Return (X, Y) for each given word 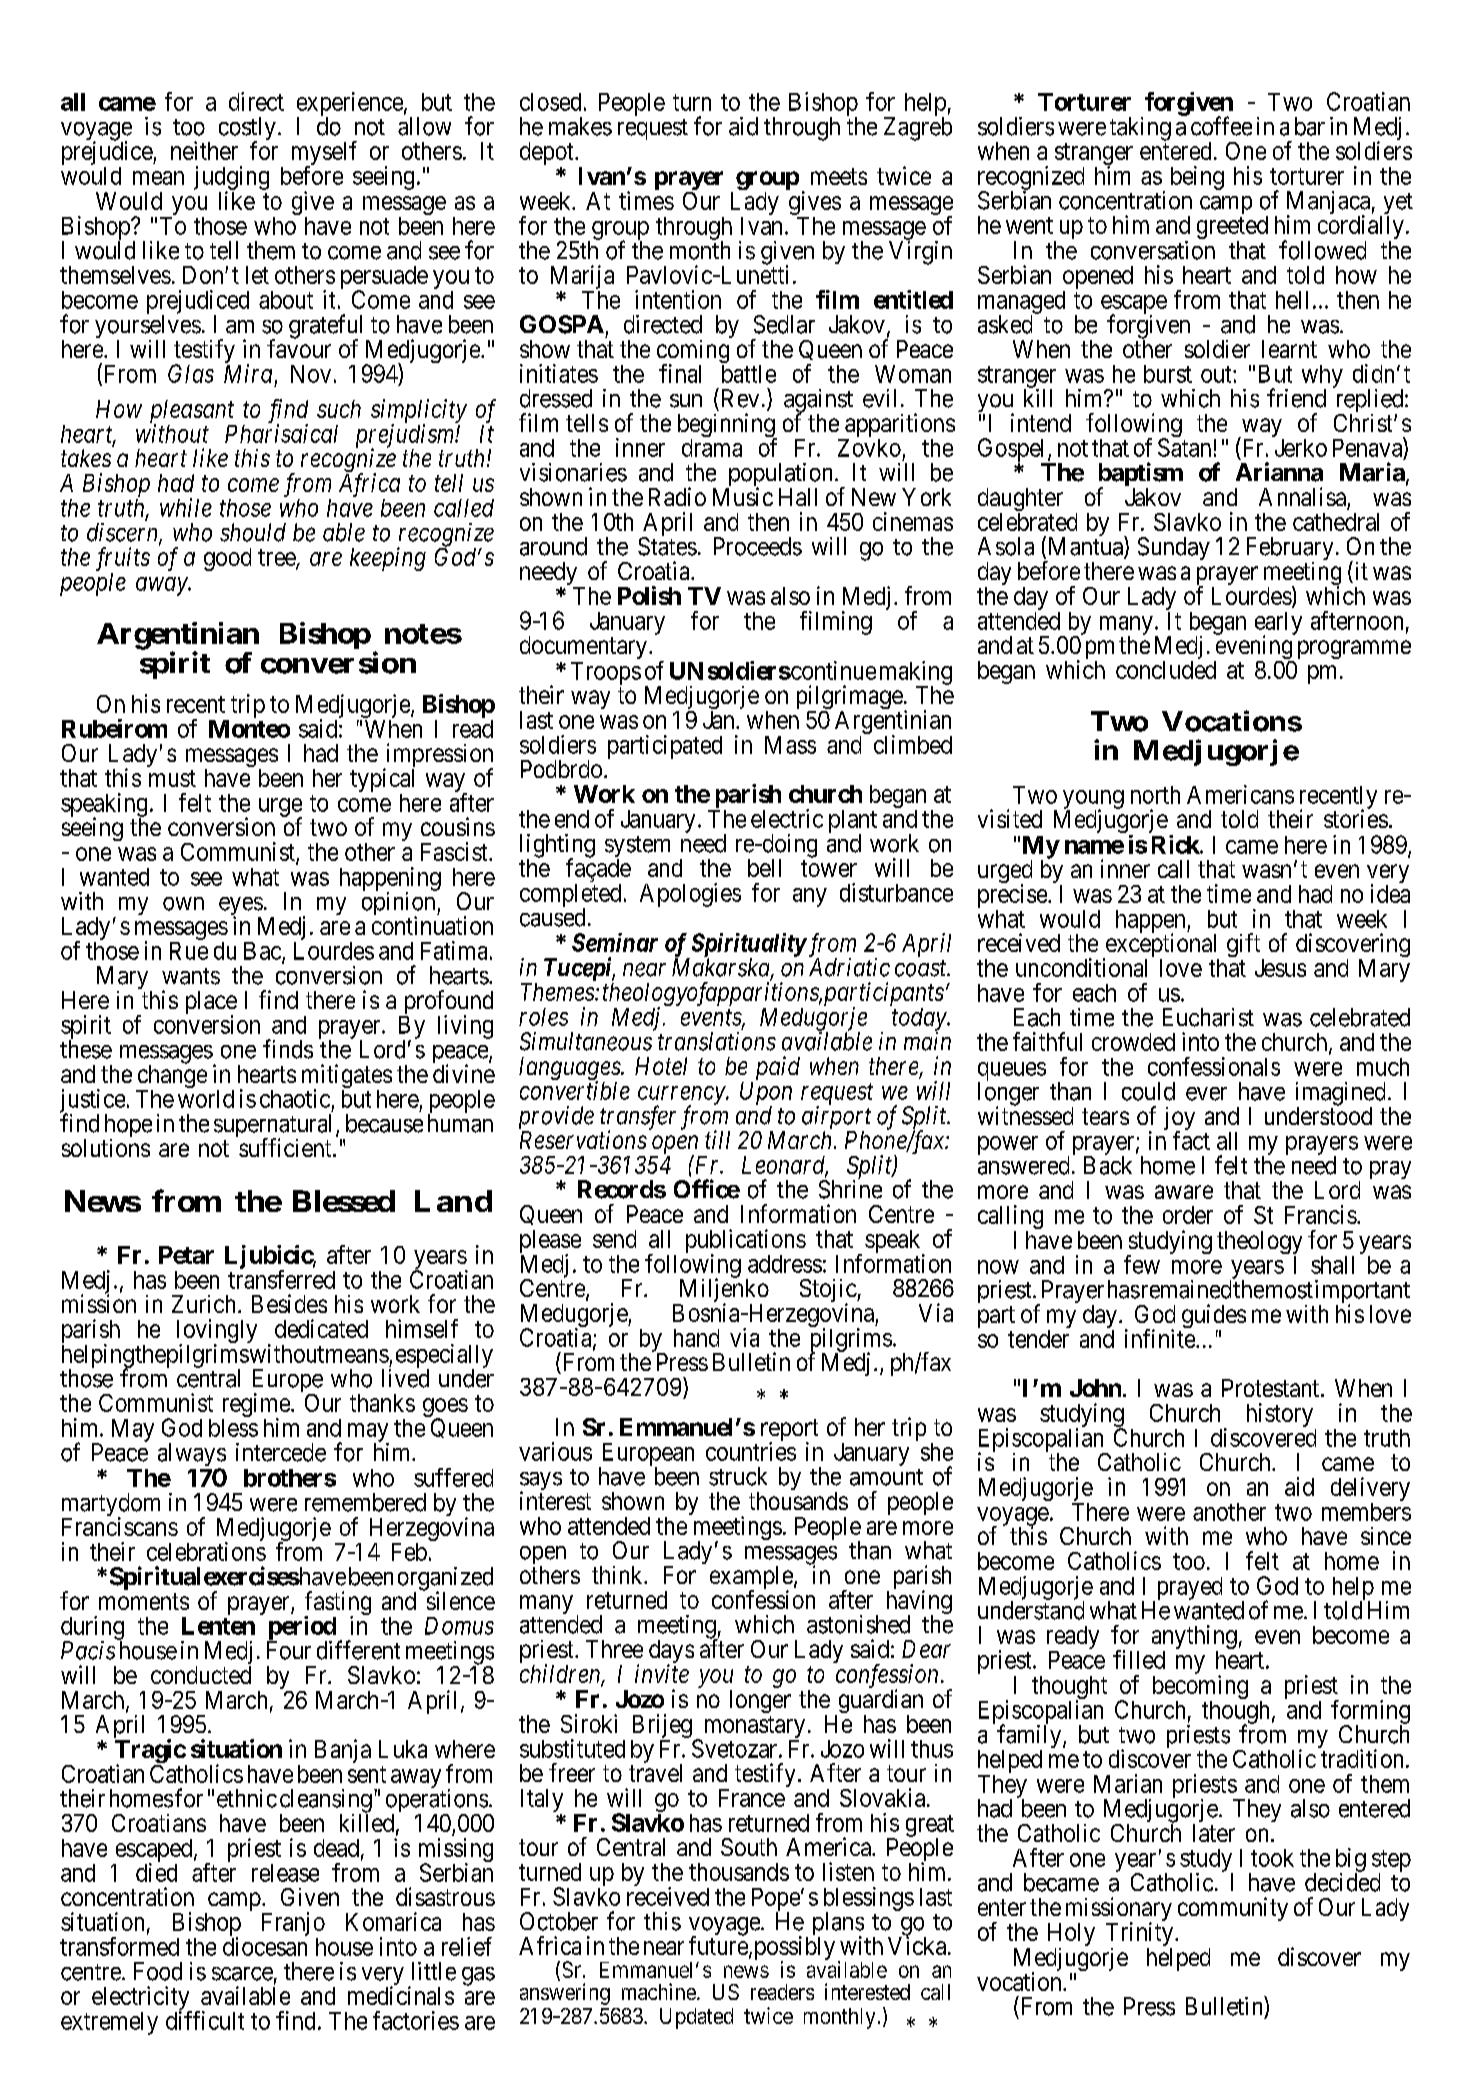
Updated (696, 2018)
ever (1206, 1094)
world (206, 1099)
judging (231, 179)
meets (839, 176)
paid (778, 1068)
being (1197, 178)
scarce (242, 1974)
